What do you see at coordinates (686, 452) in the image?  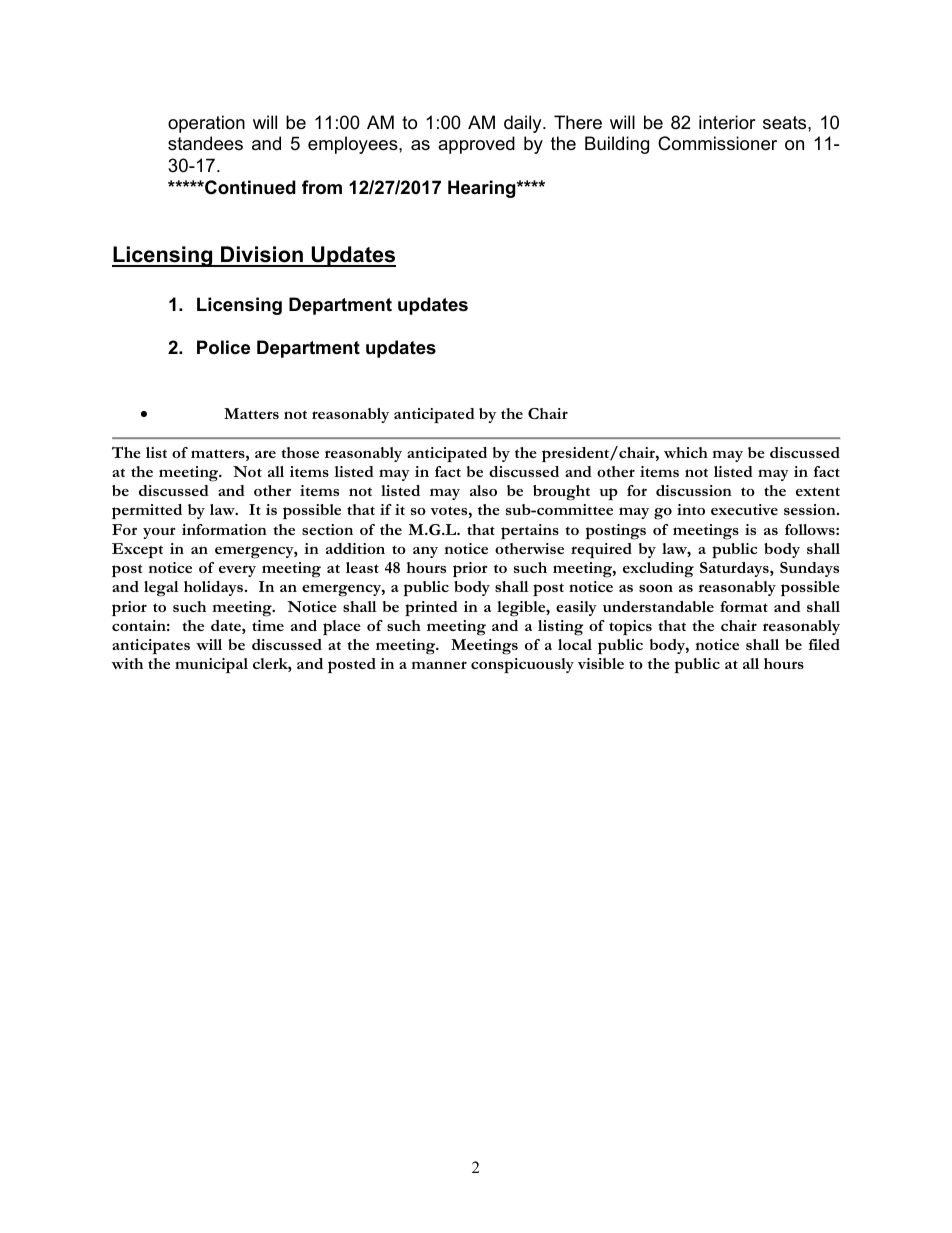 I see `which` at bounding box center [686, 452].
